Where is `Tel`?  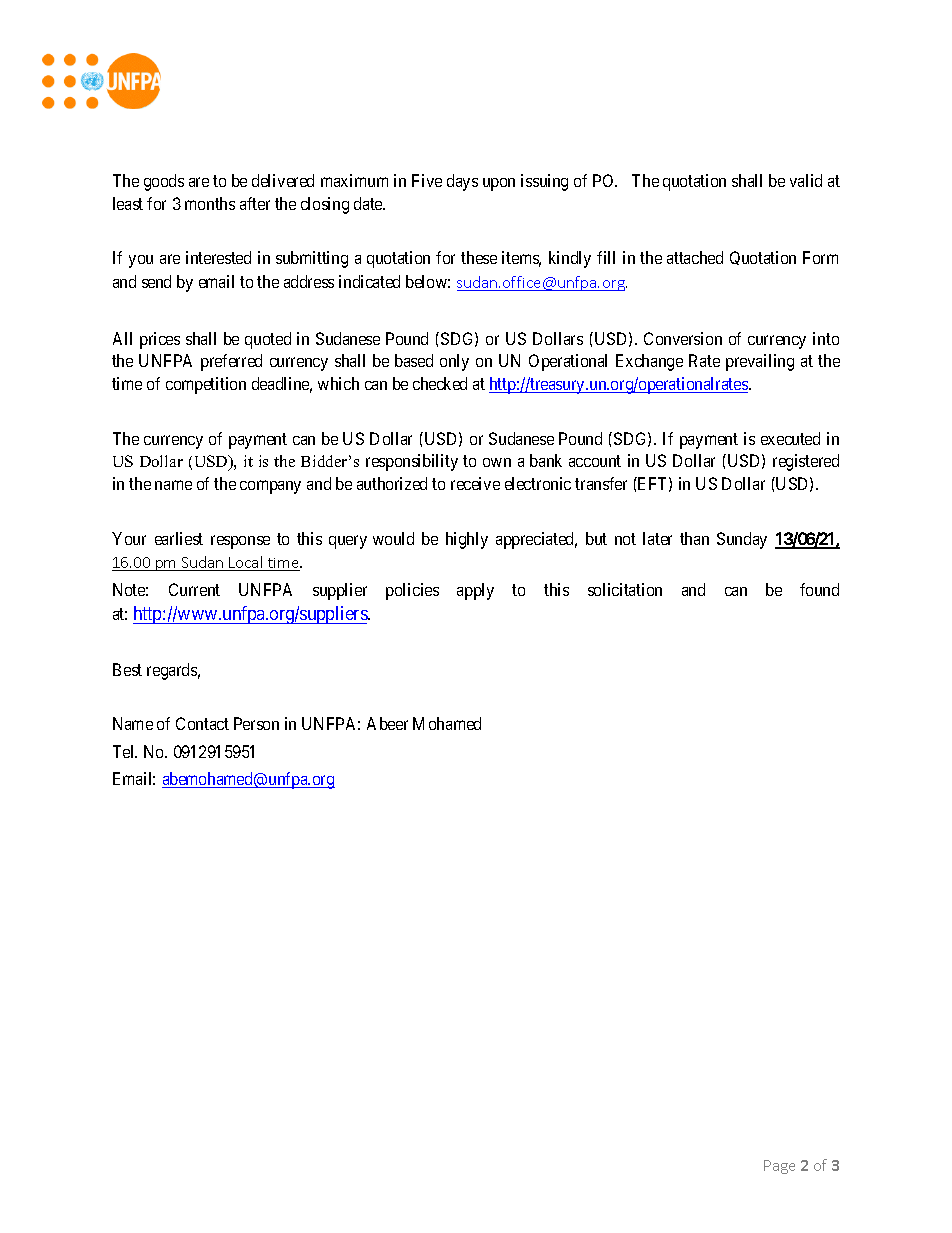
Tel is located at coordinates (125, 751).
